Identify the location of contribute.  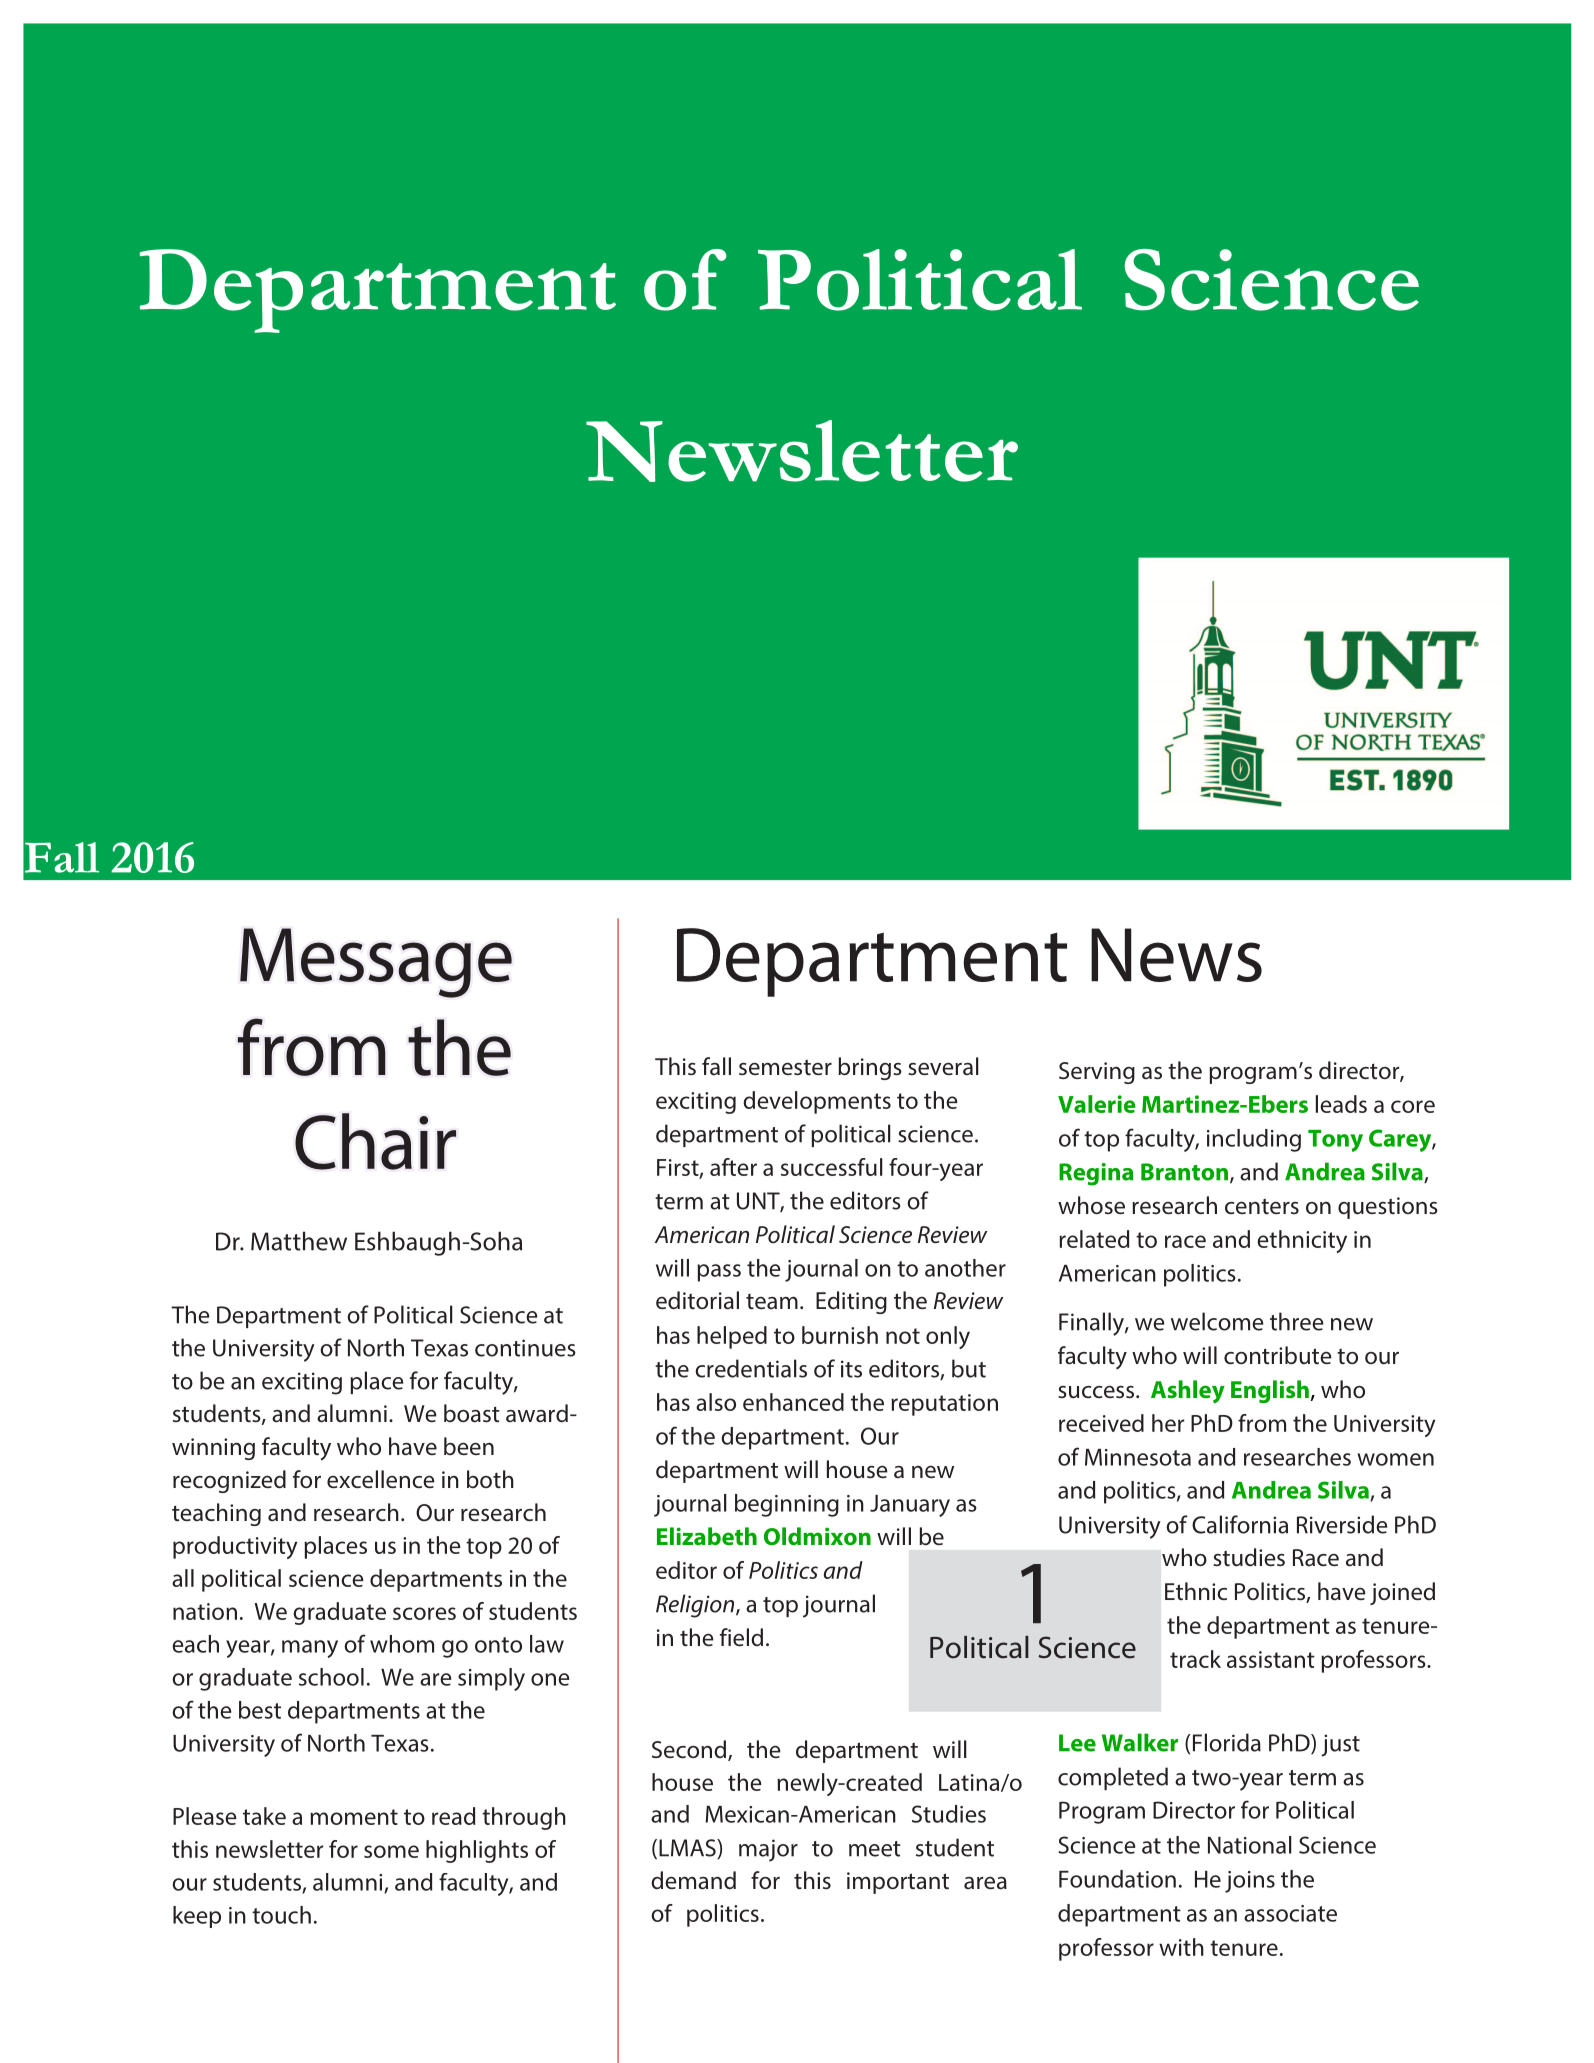
(1278, 1355).
